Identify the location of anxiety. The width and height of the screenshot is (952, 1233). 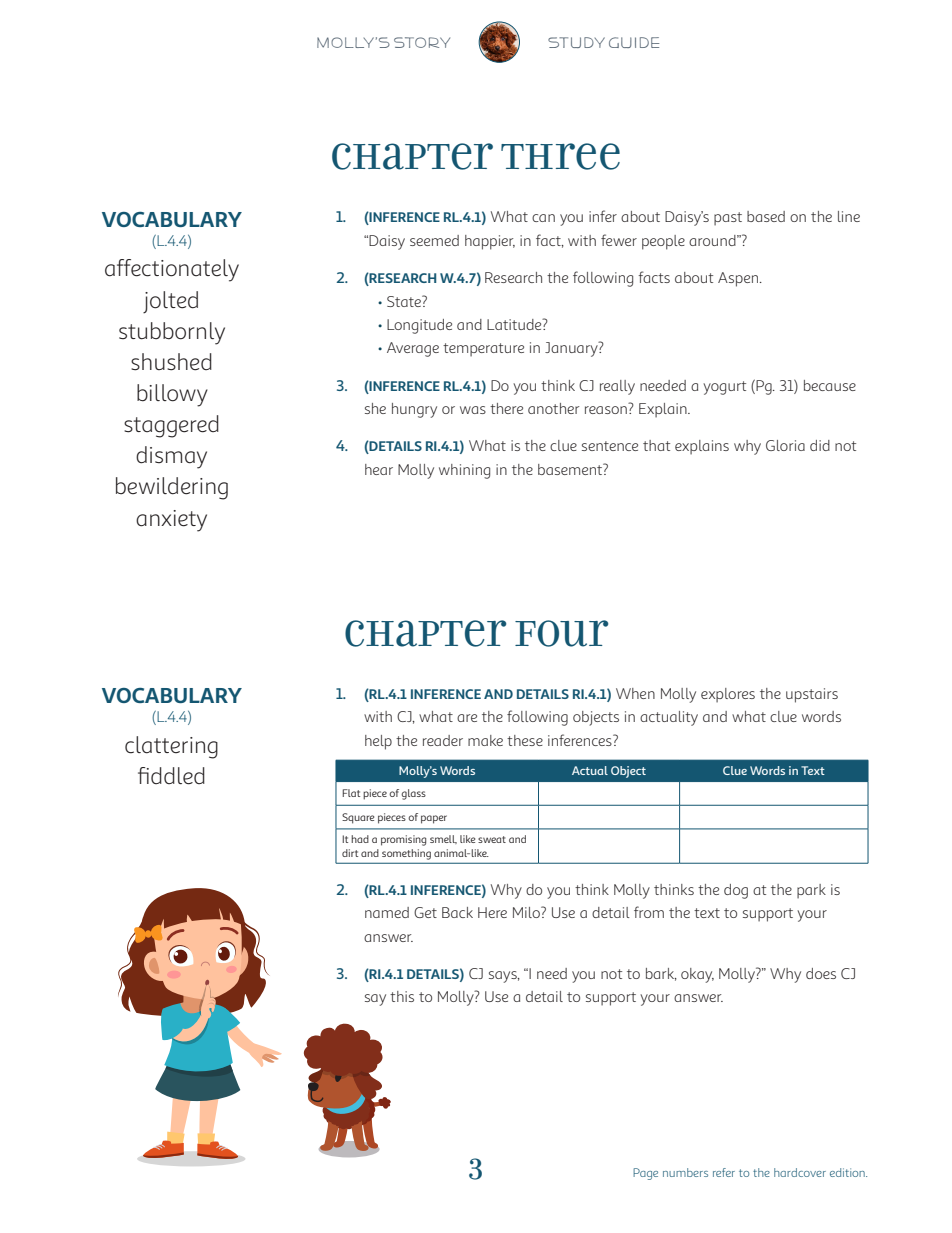
(171, 521).
